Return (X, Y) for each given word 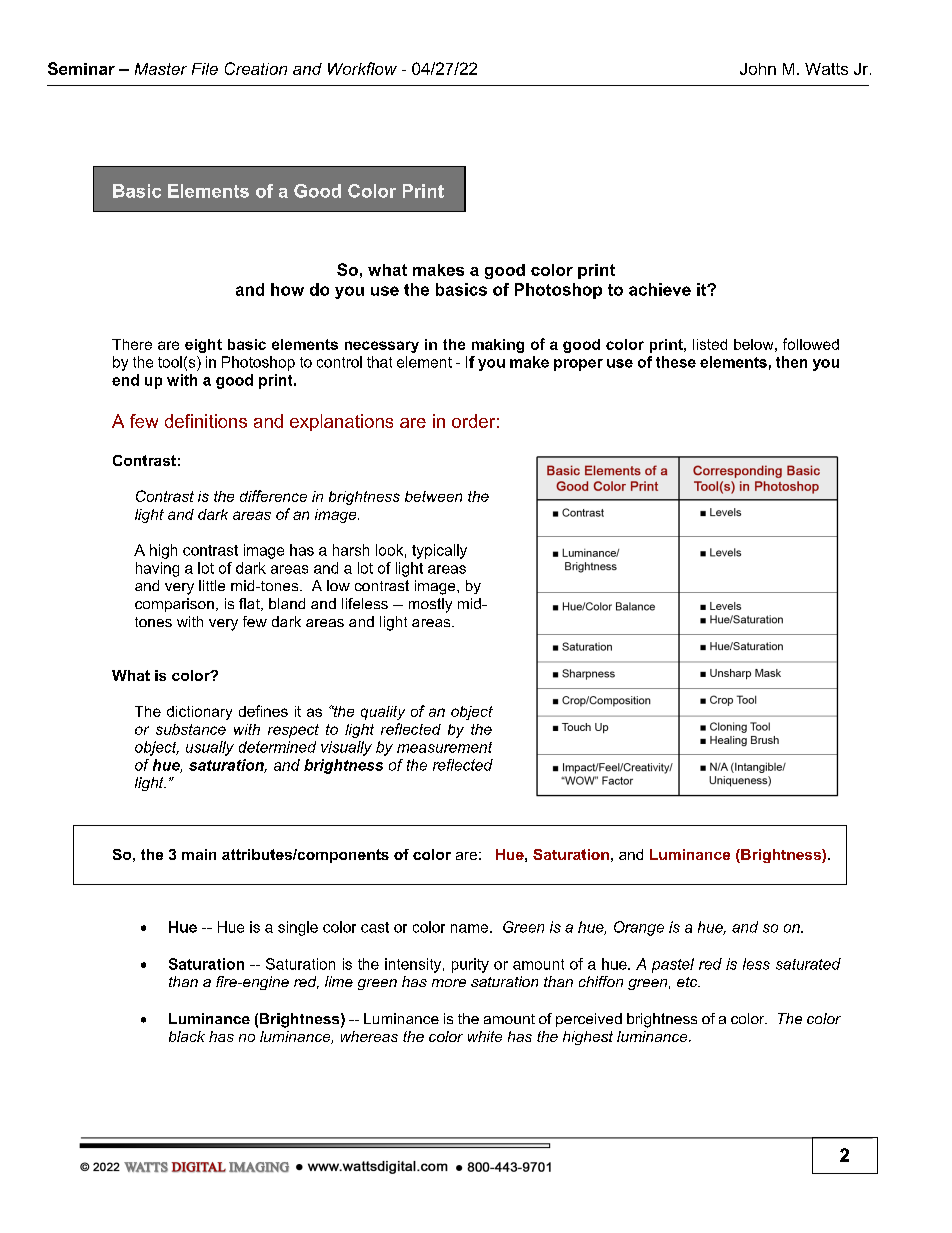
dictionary (199, 713)
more (449, 983)
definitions (206, 421)
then (791, 362)
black (187, 1036)
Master (161, 69)
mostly (430, 605)
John (758, 69)
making (498, 346)
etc (688, 982)
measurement (444, 747)
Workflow (362, 68)
